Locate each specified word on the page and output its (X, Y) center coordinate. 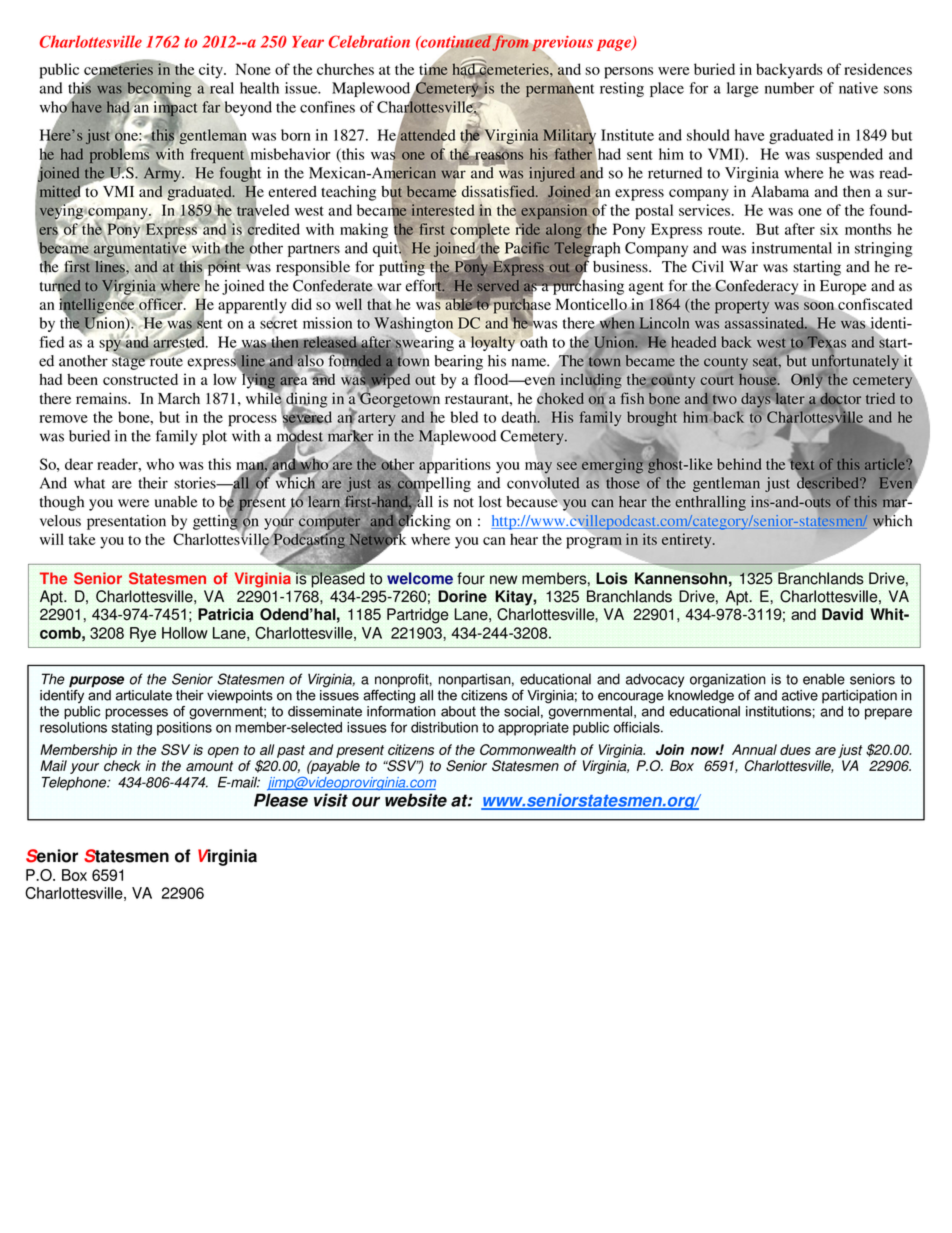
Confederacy (757, 287)
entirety (688, 541)
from (510, 43)
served (498, 285)
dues (795, 749)
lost (490, 502)
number (789, 88)
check (122, 765)
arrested (180, 342)
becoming (159, 90)
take (82, 539)
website (416, 800)
